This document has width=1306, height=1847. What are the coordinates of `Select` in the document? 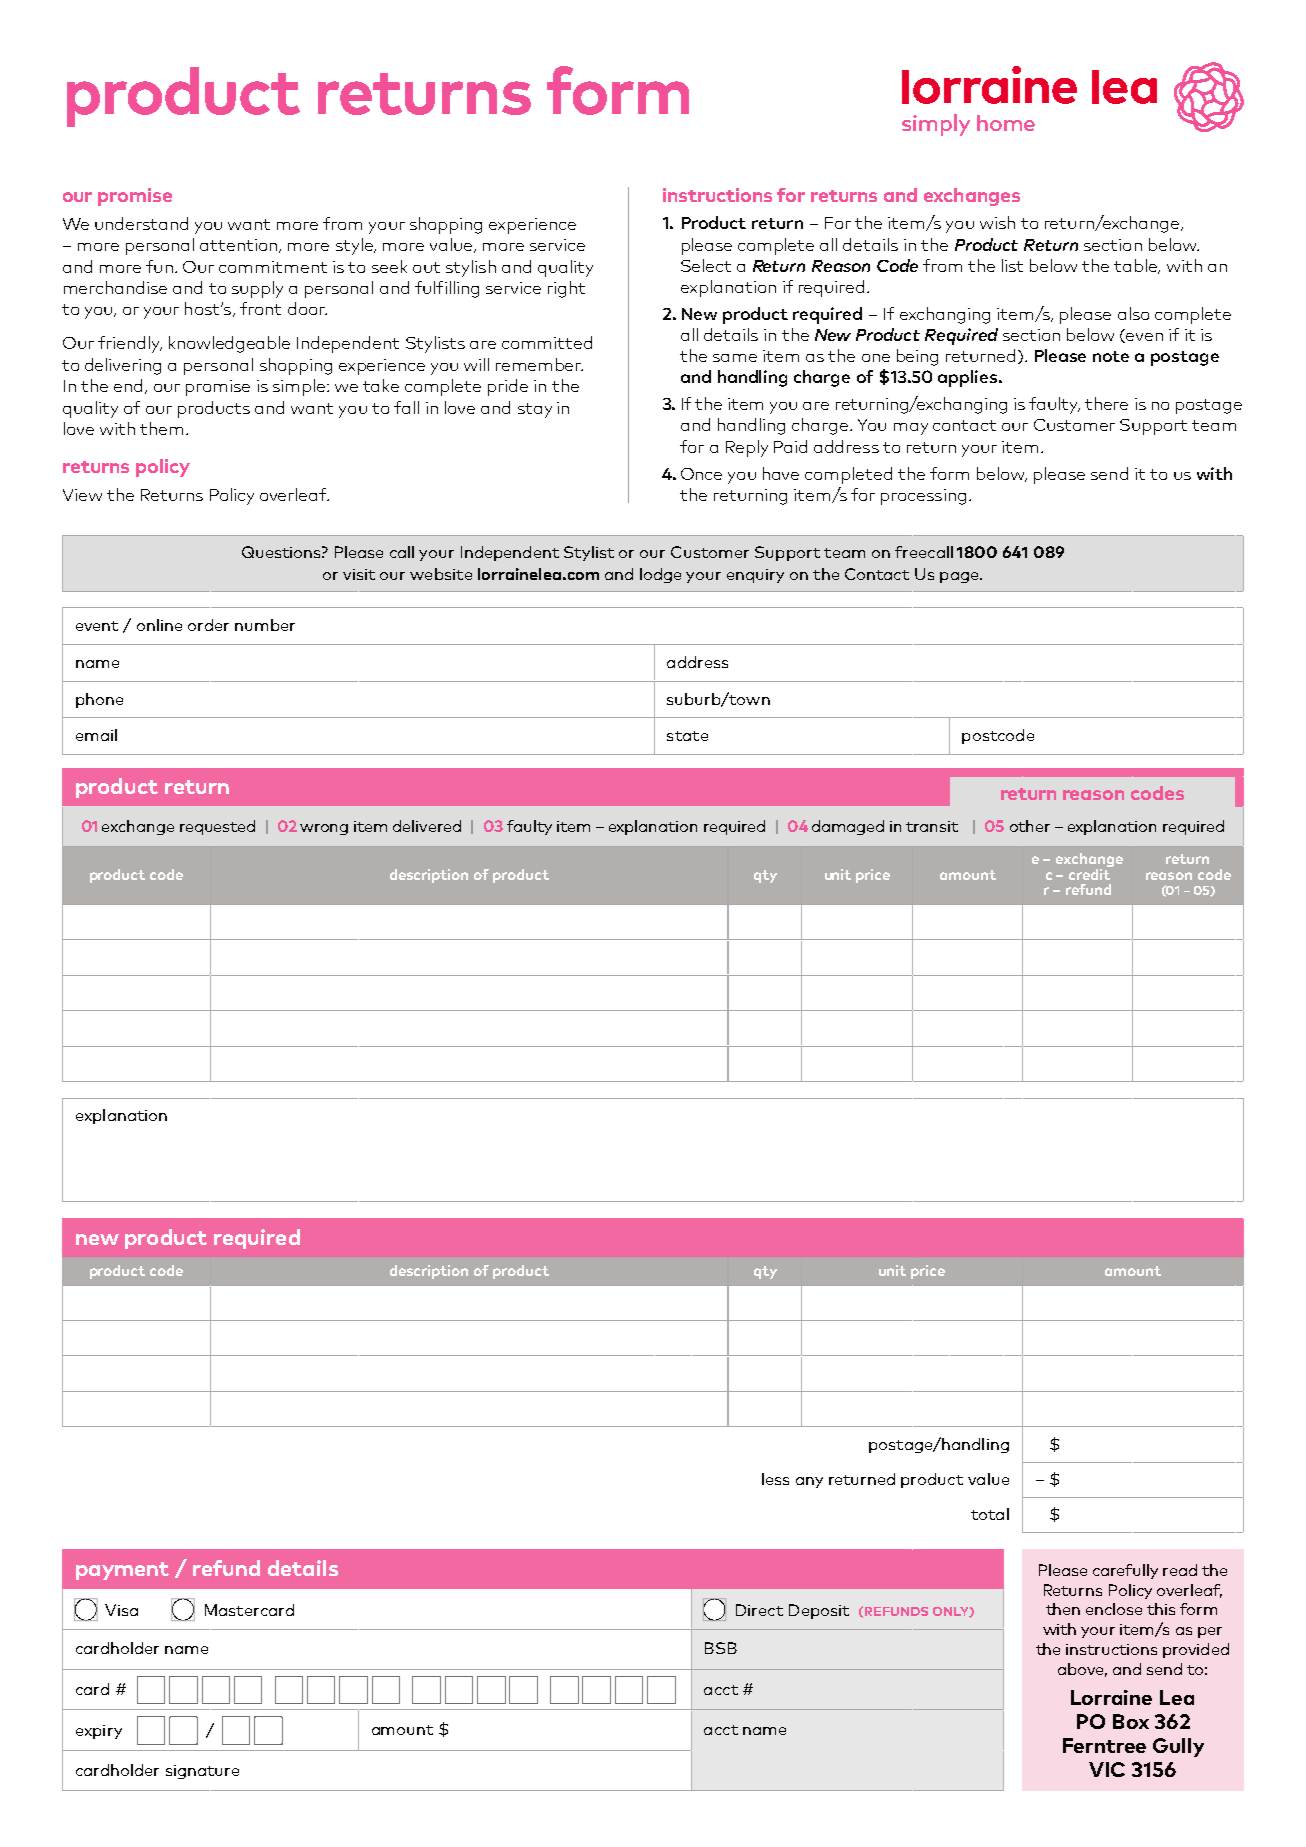 It's located at (706, 265).
